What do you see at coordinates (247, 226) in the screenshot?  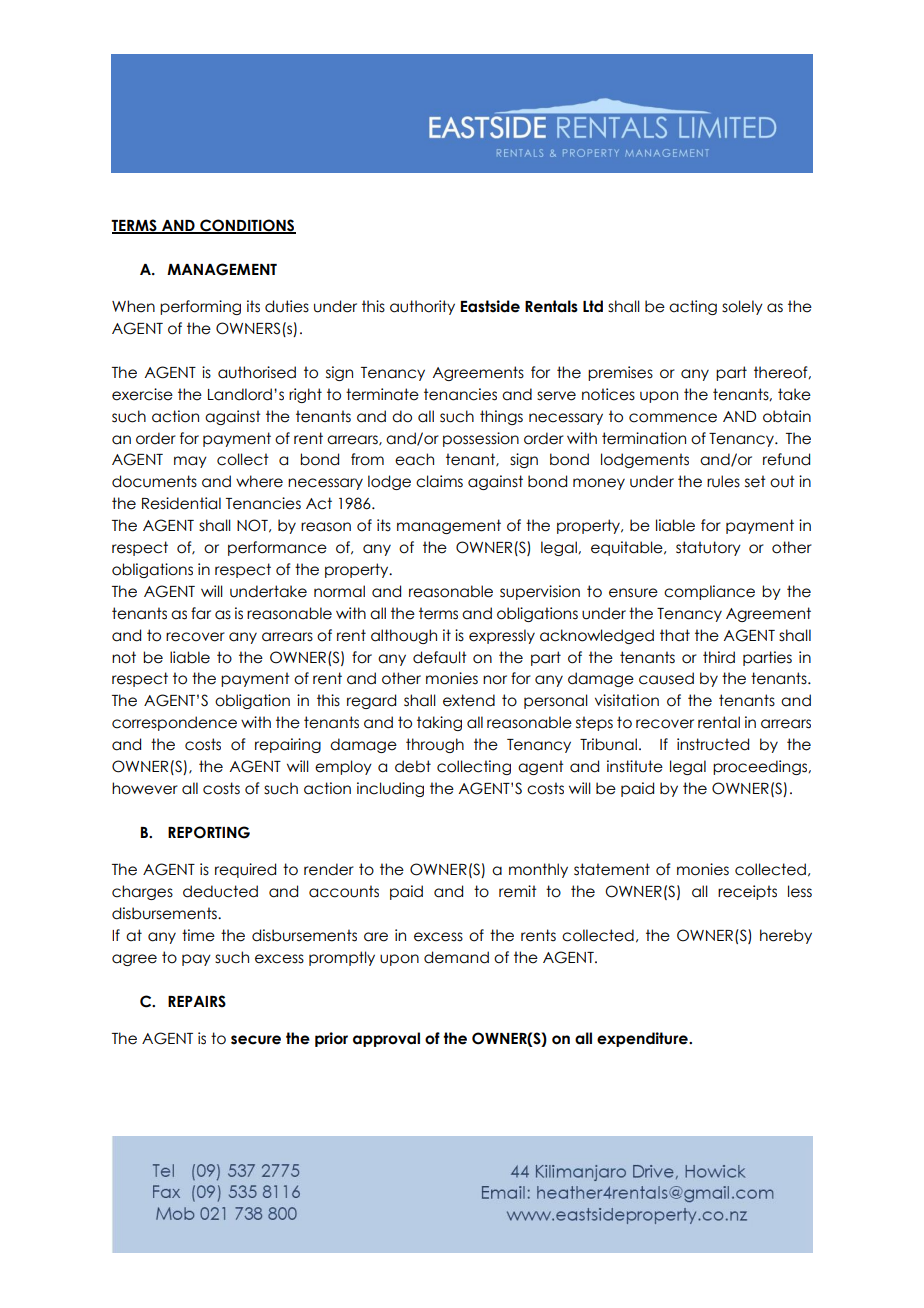 I see `CONDITIONS` at bounding box center [247, 226].
